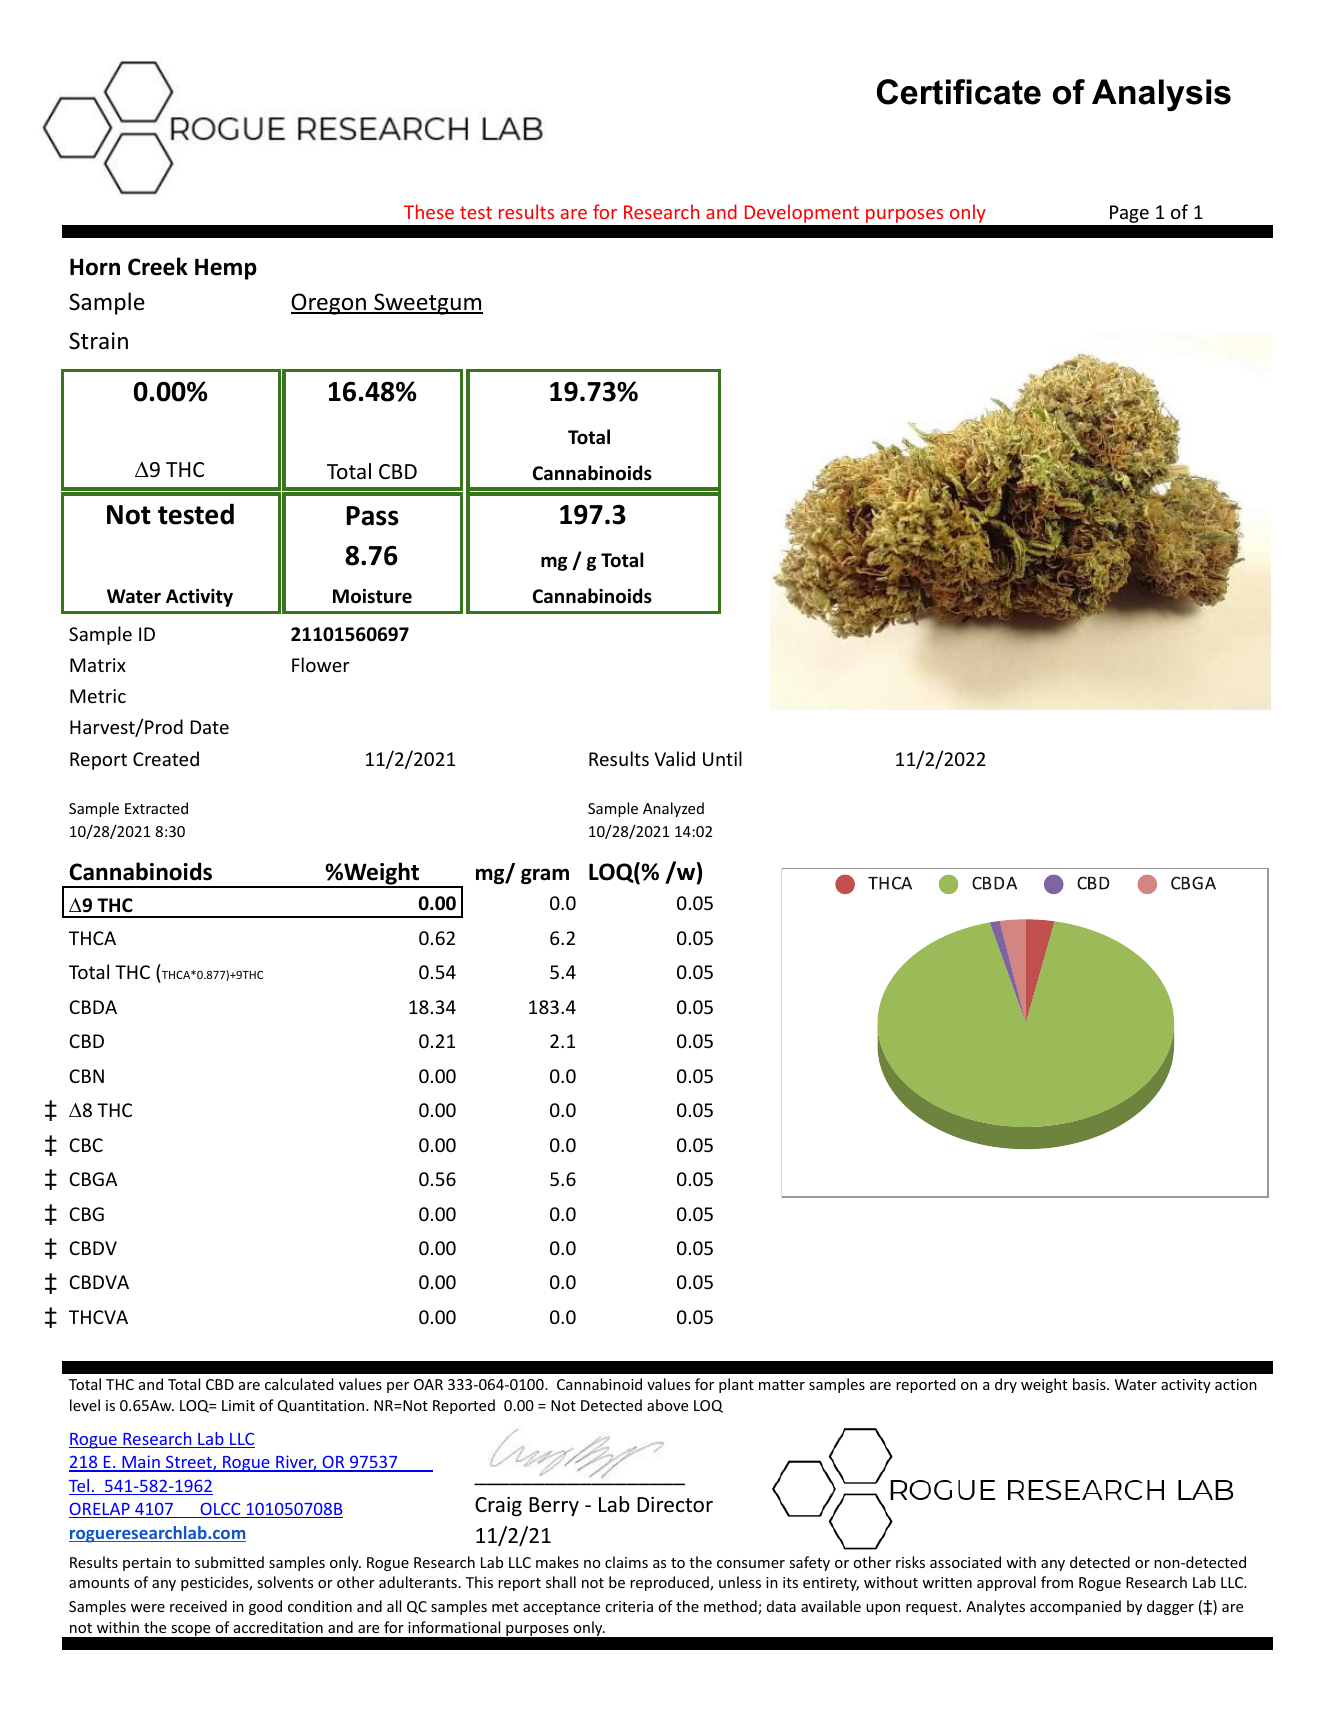  What do you see at coordinates (1090, 1384) in the screenshot?
I see `basis` at bounding box center [1090, 1384].
